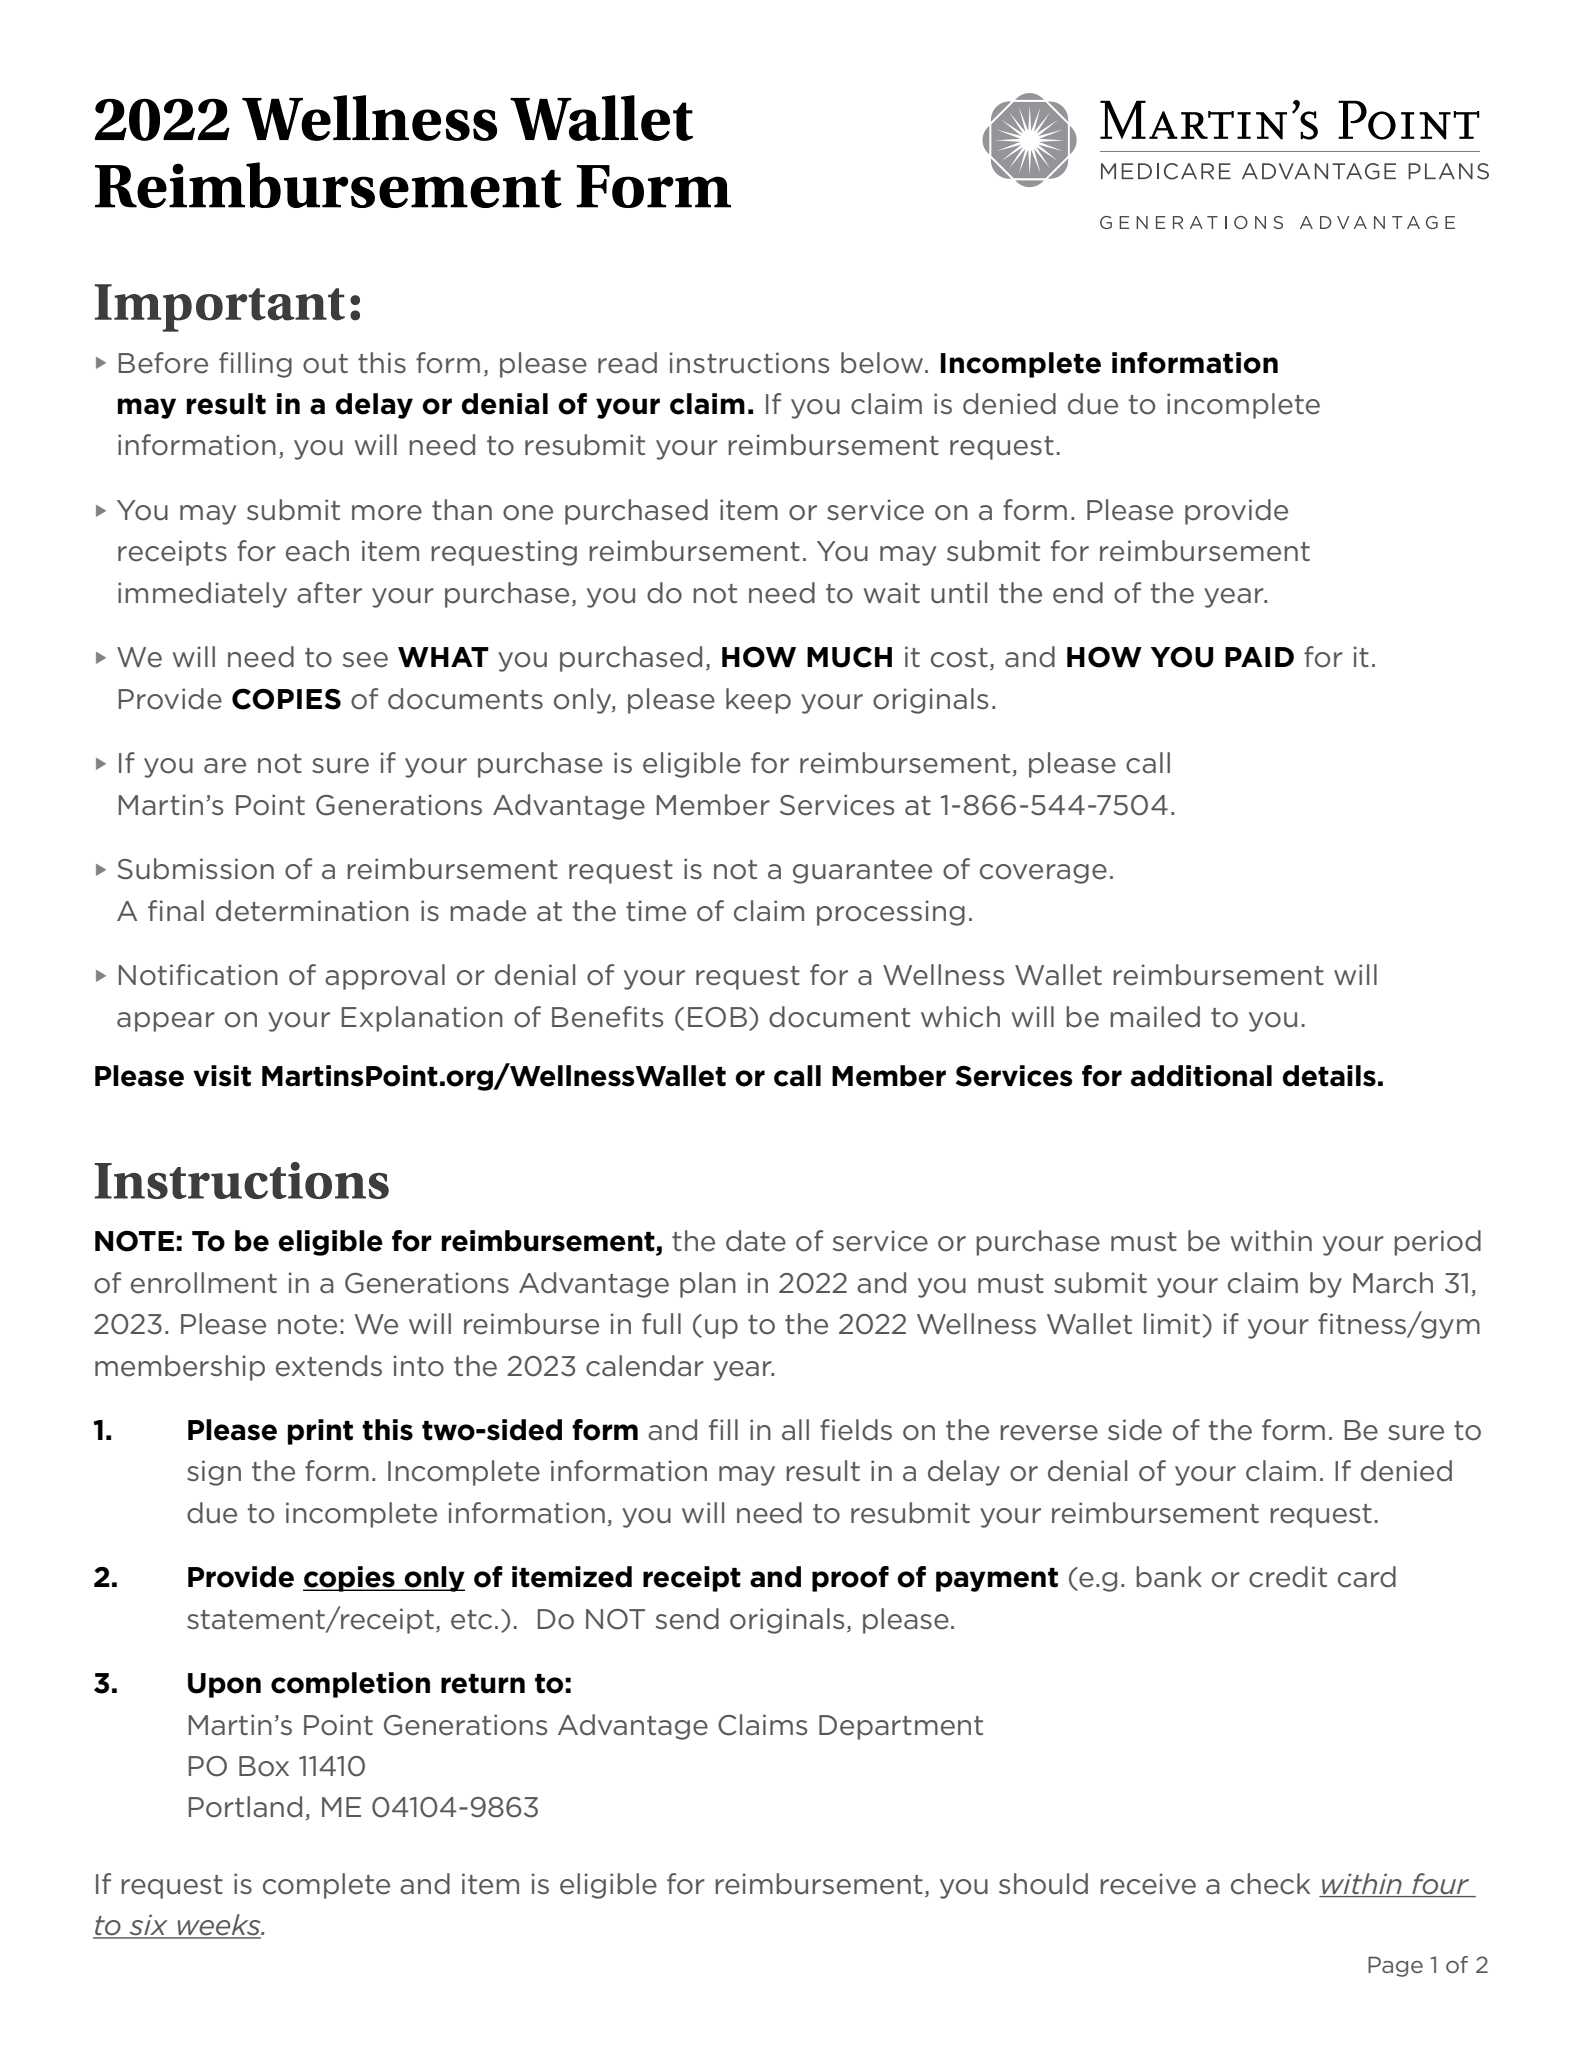  I want to click on date, so click(756, 1241).
